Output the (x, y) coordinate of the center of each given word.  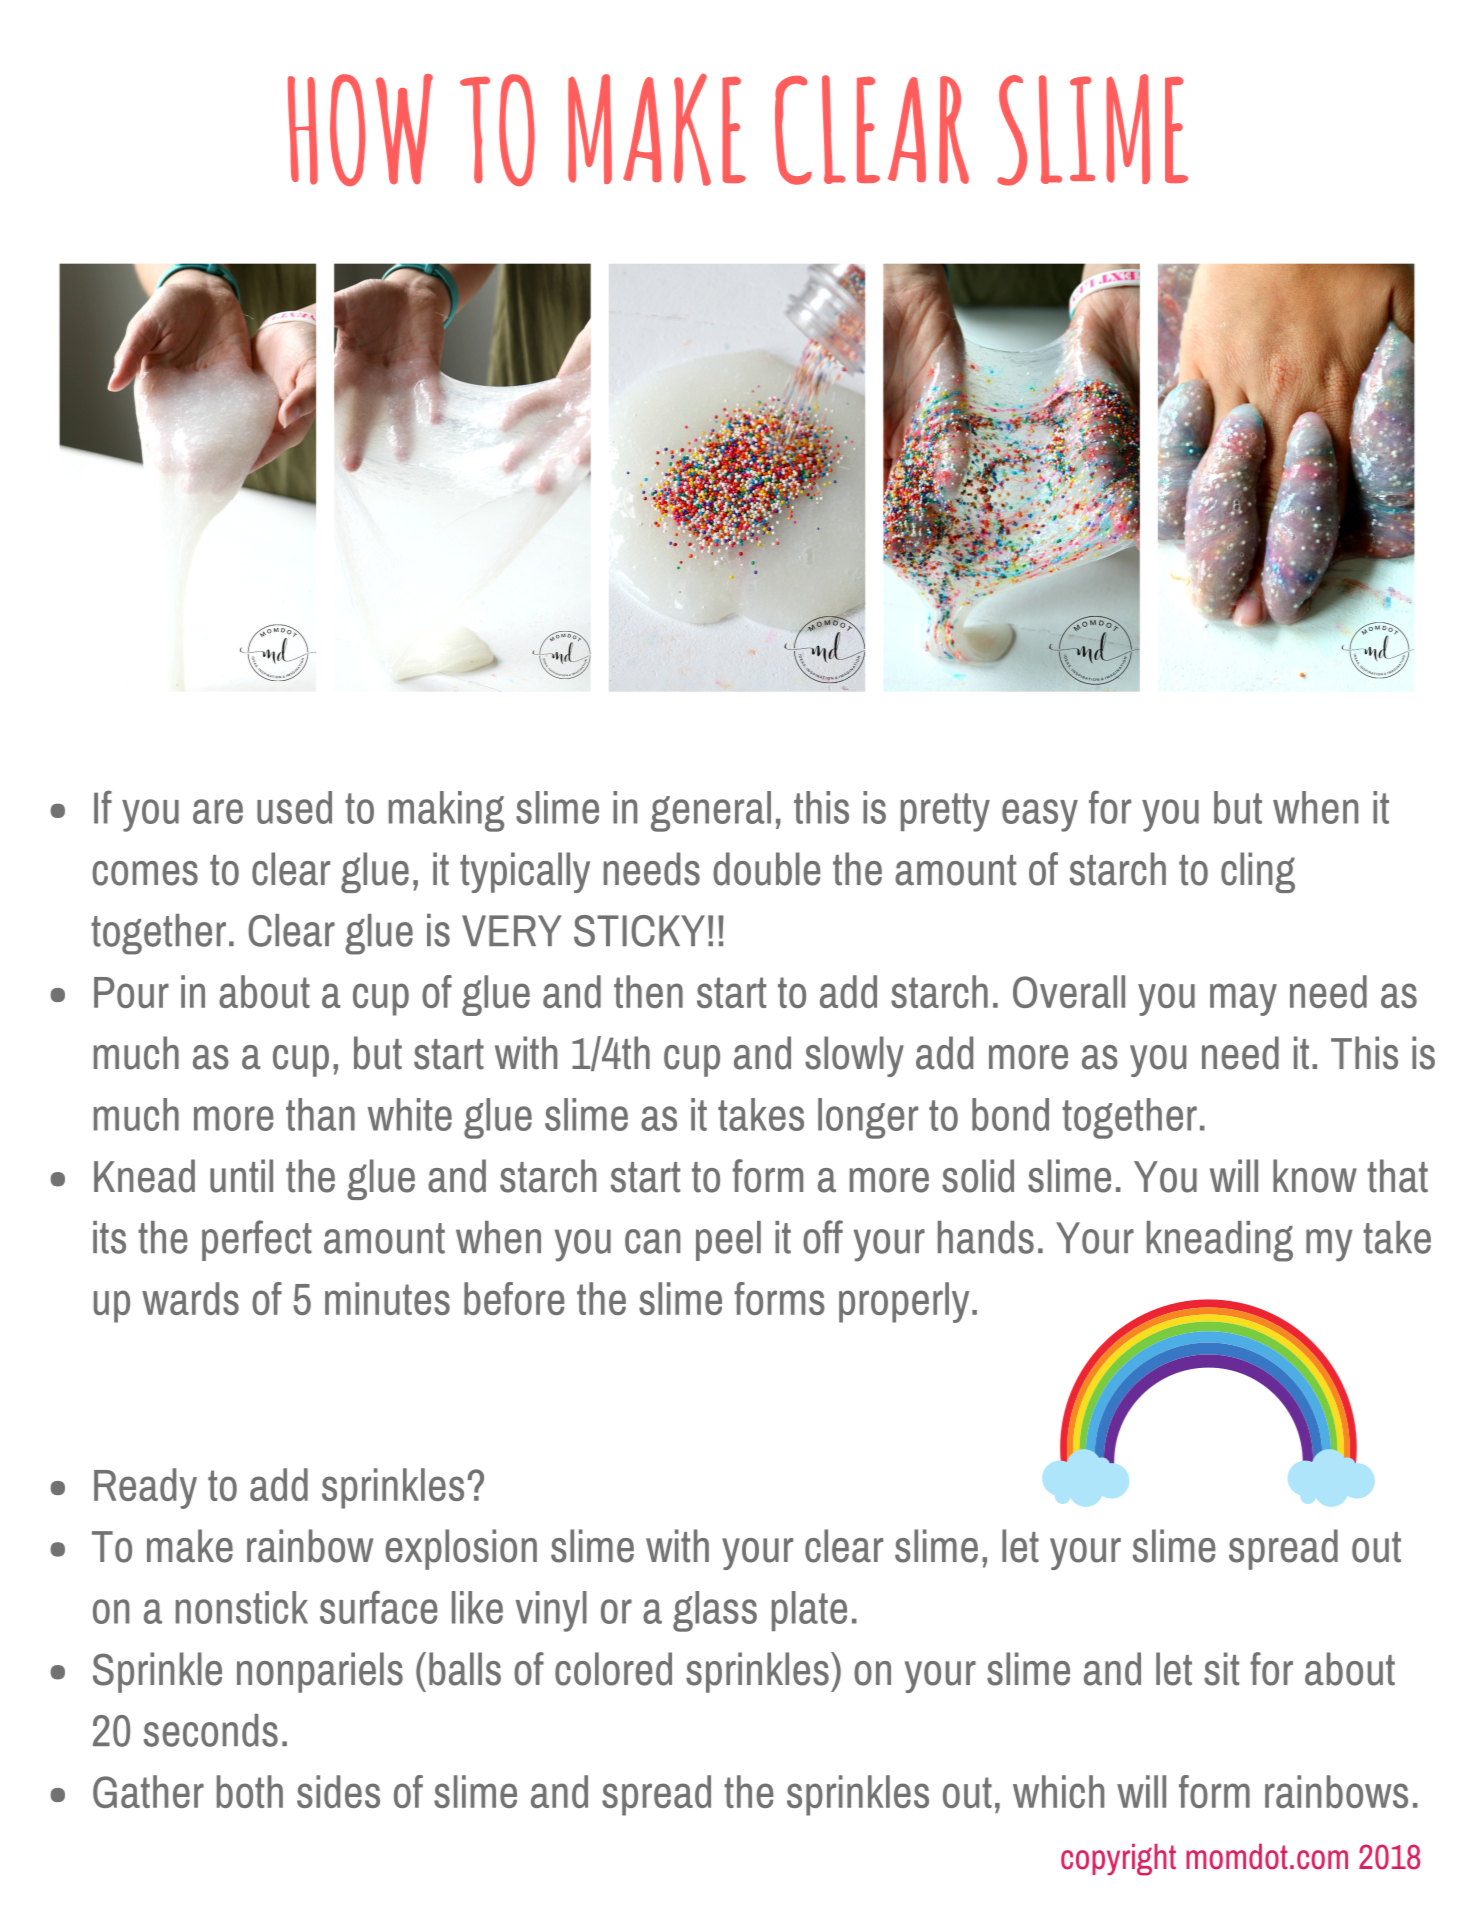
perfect (257, 1240)
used (294, 807)
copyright (1118, 1860)
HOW (360, 130)
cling (1258, 872)
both (250, 1791)
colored (613, 1669)
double (766, 869)
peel (728, 1241)
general (711, 811)
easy (1040, 815)
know (1315, 1176)
